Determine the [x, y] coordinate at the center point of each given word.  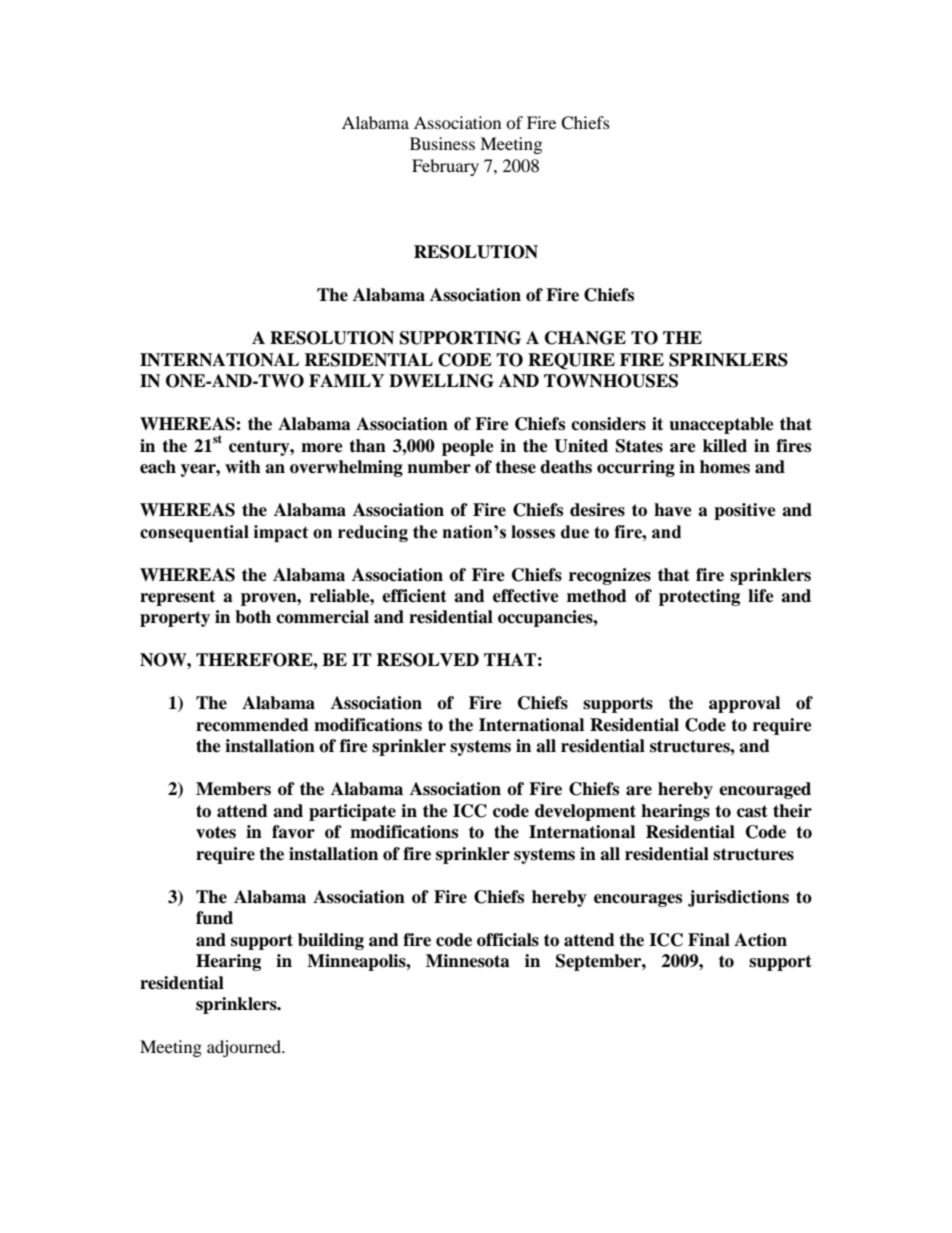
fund [214, 918]
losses [533, 532]
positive [745, 511]
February [445, 167]
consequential [194, 533]
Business [442, 143]
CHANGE [585, 338]
